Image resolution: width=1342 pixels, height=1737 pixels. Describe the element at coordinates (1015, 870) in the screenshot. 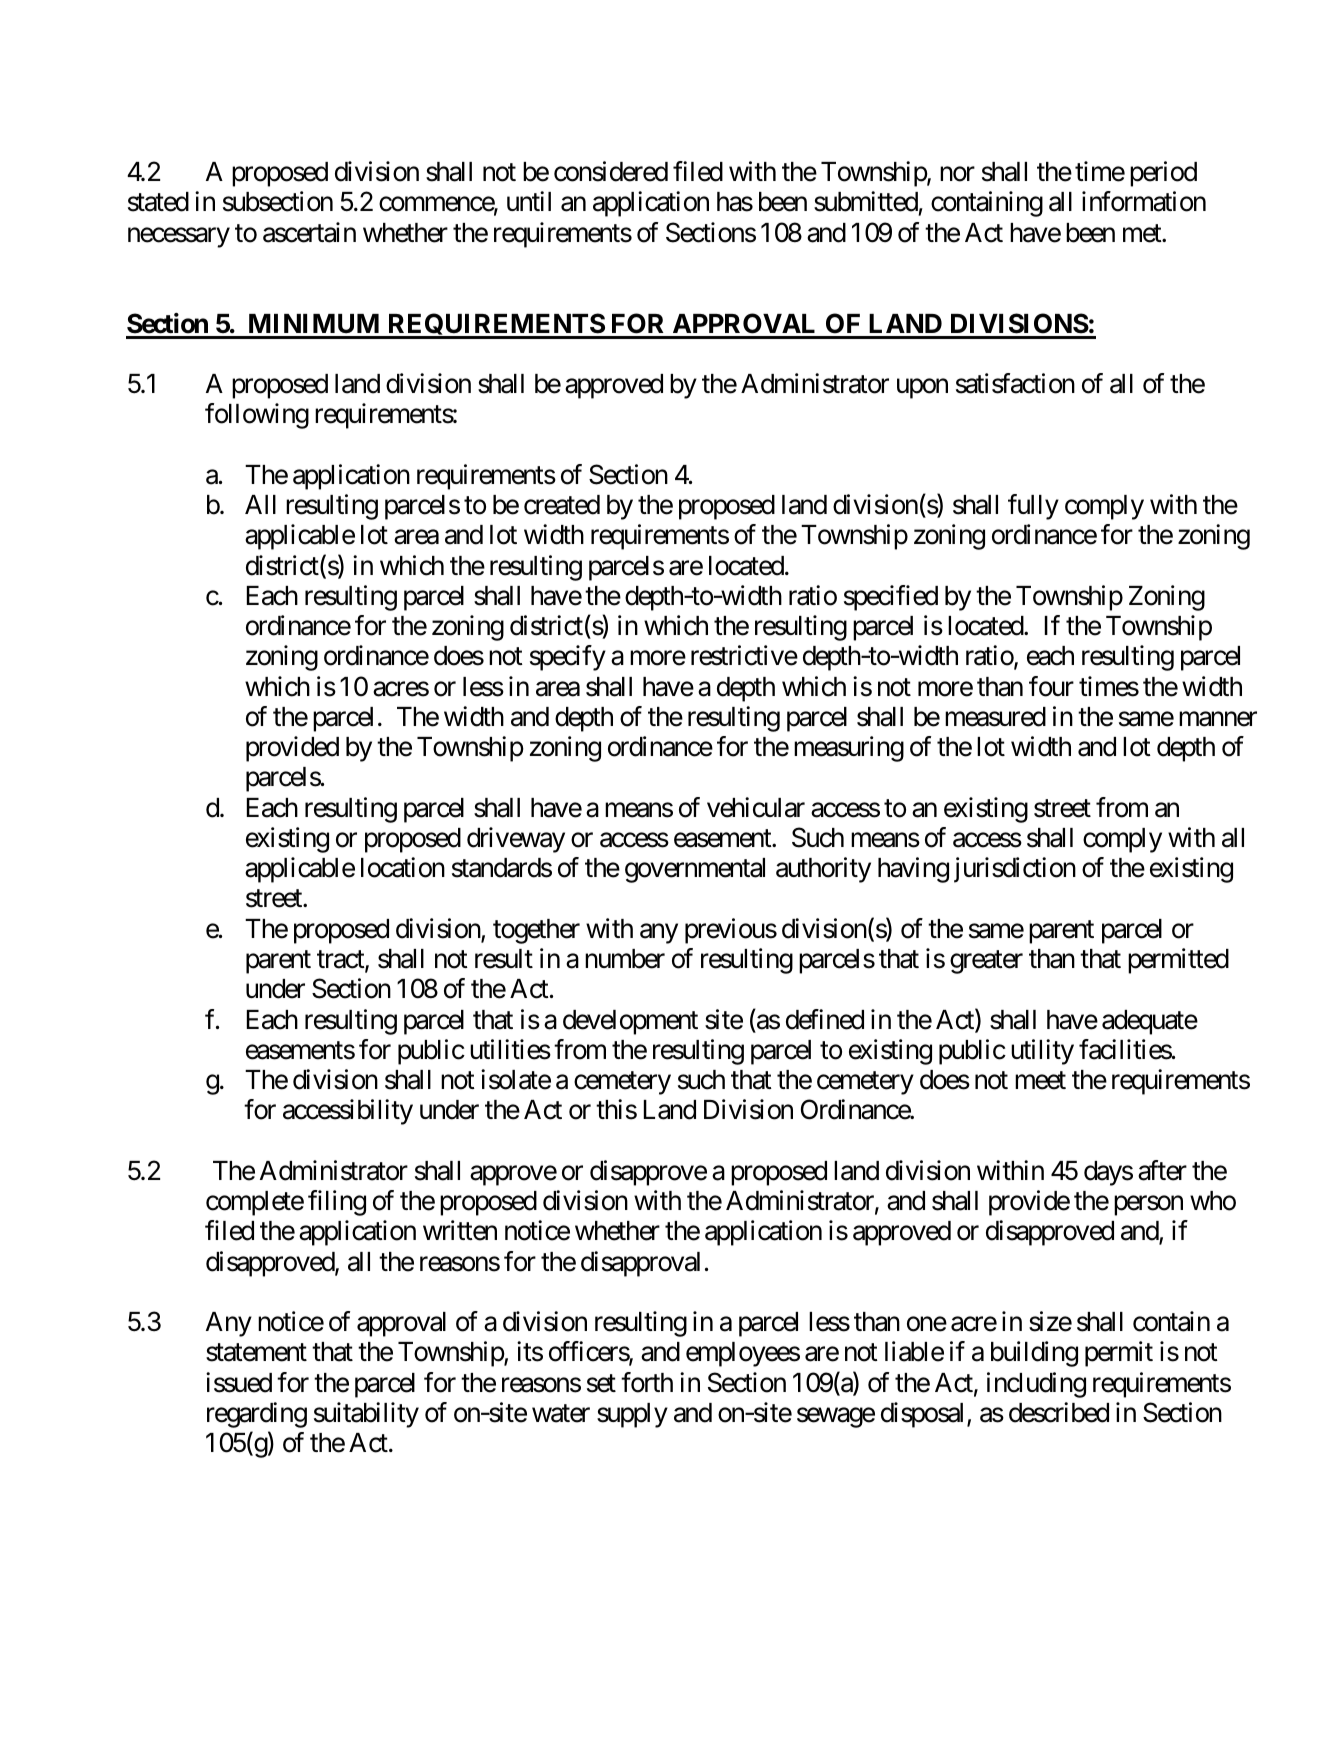

I see `jurisdiction` at that location.
